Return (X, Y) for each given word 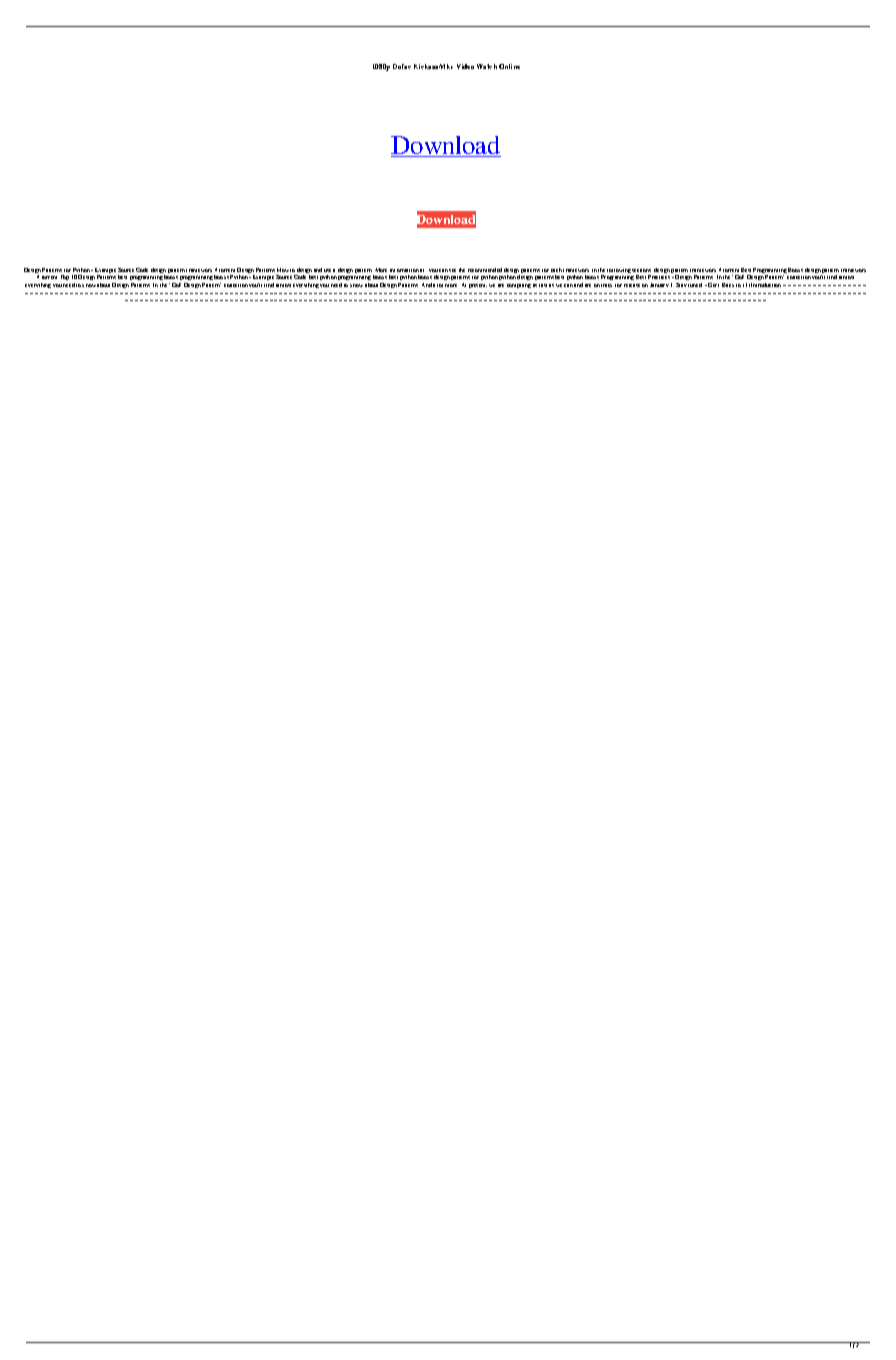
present (478, 286)
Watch (487, 66)
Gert (713, 285)
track (606, 285)
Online (509, 66)
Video (465, 66)
